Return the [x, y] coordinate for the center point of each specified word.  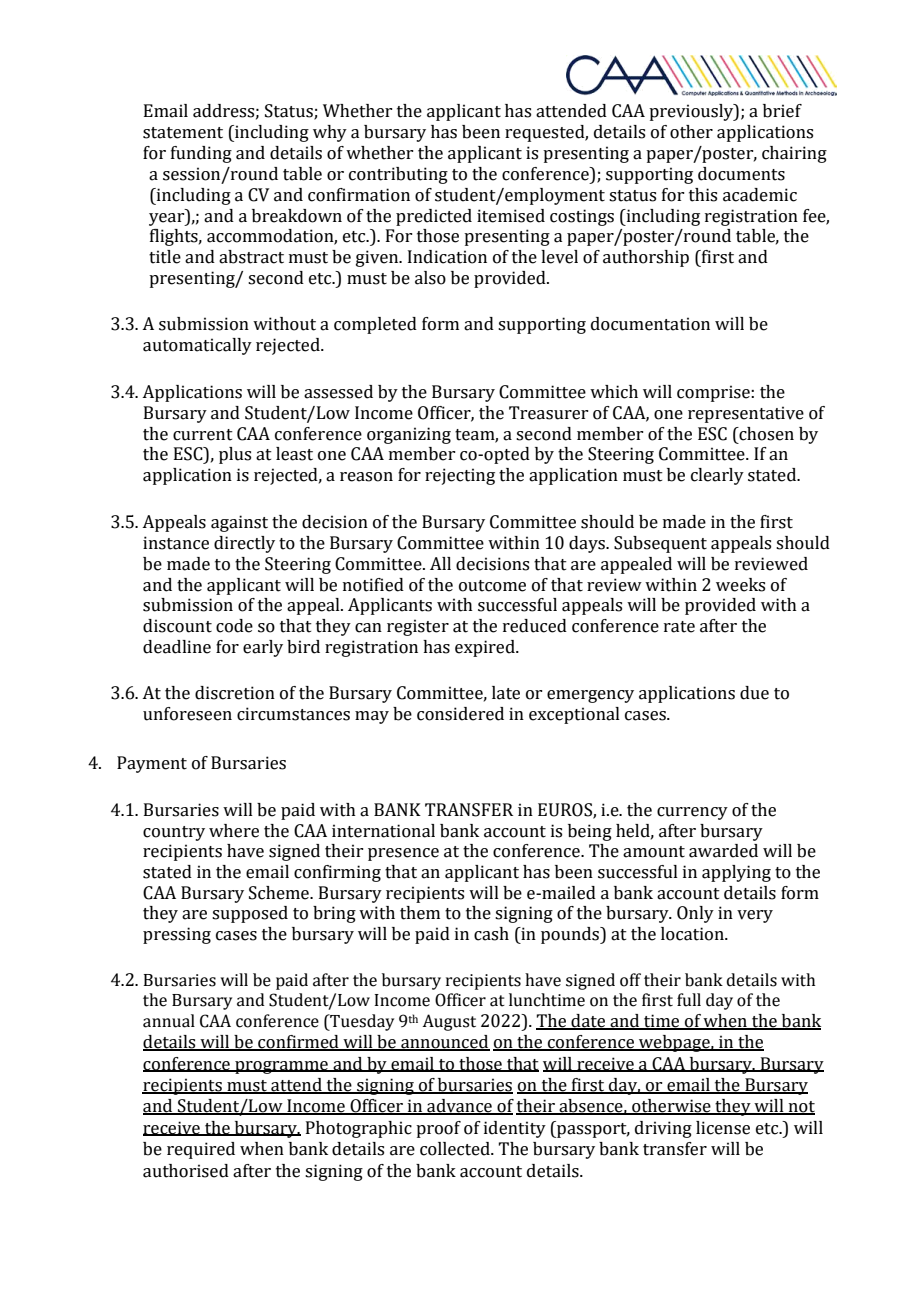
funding [201, 154]
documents [741, 174]
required [201, 1150]
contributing [398, 175]
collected [456, 1149]
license [723, 1128]
